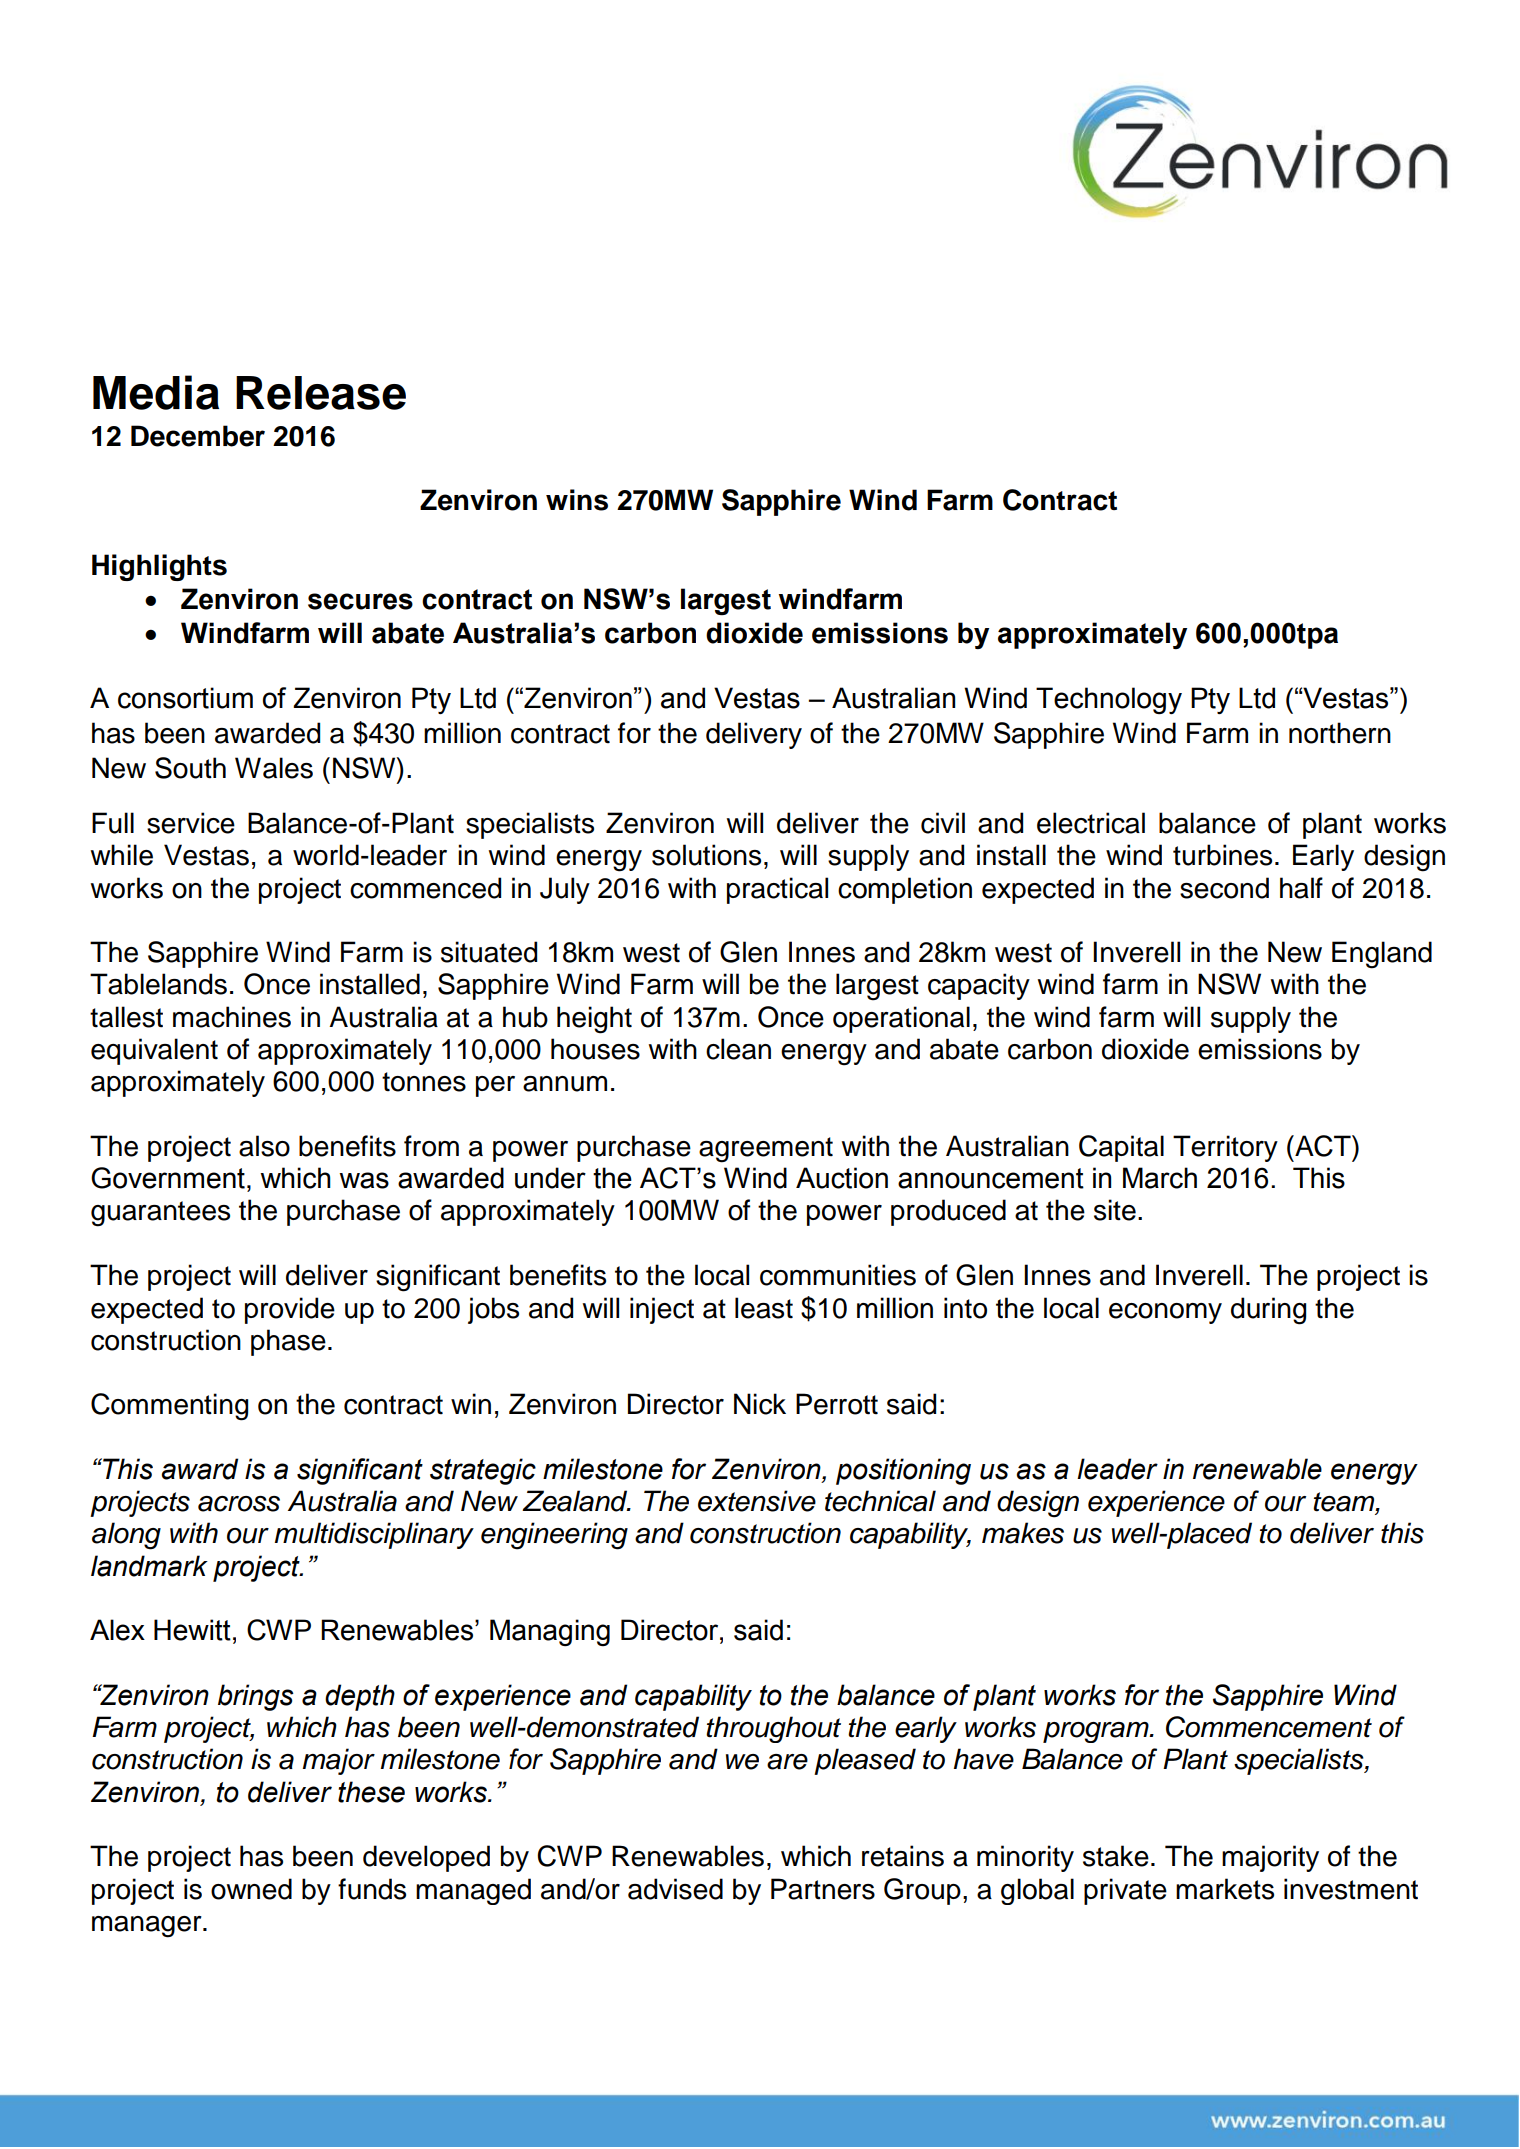 The height and width of the page is (2149, 1520). What do you see at coordinates (198, 436) in the page?
I see `December` at bounding box center [198, 436].
